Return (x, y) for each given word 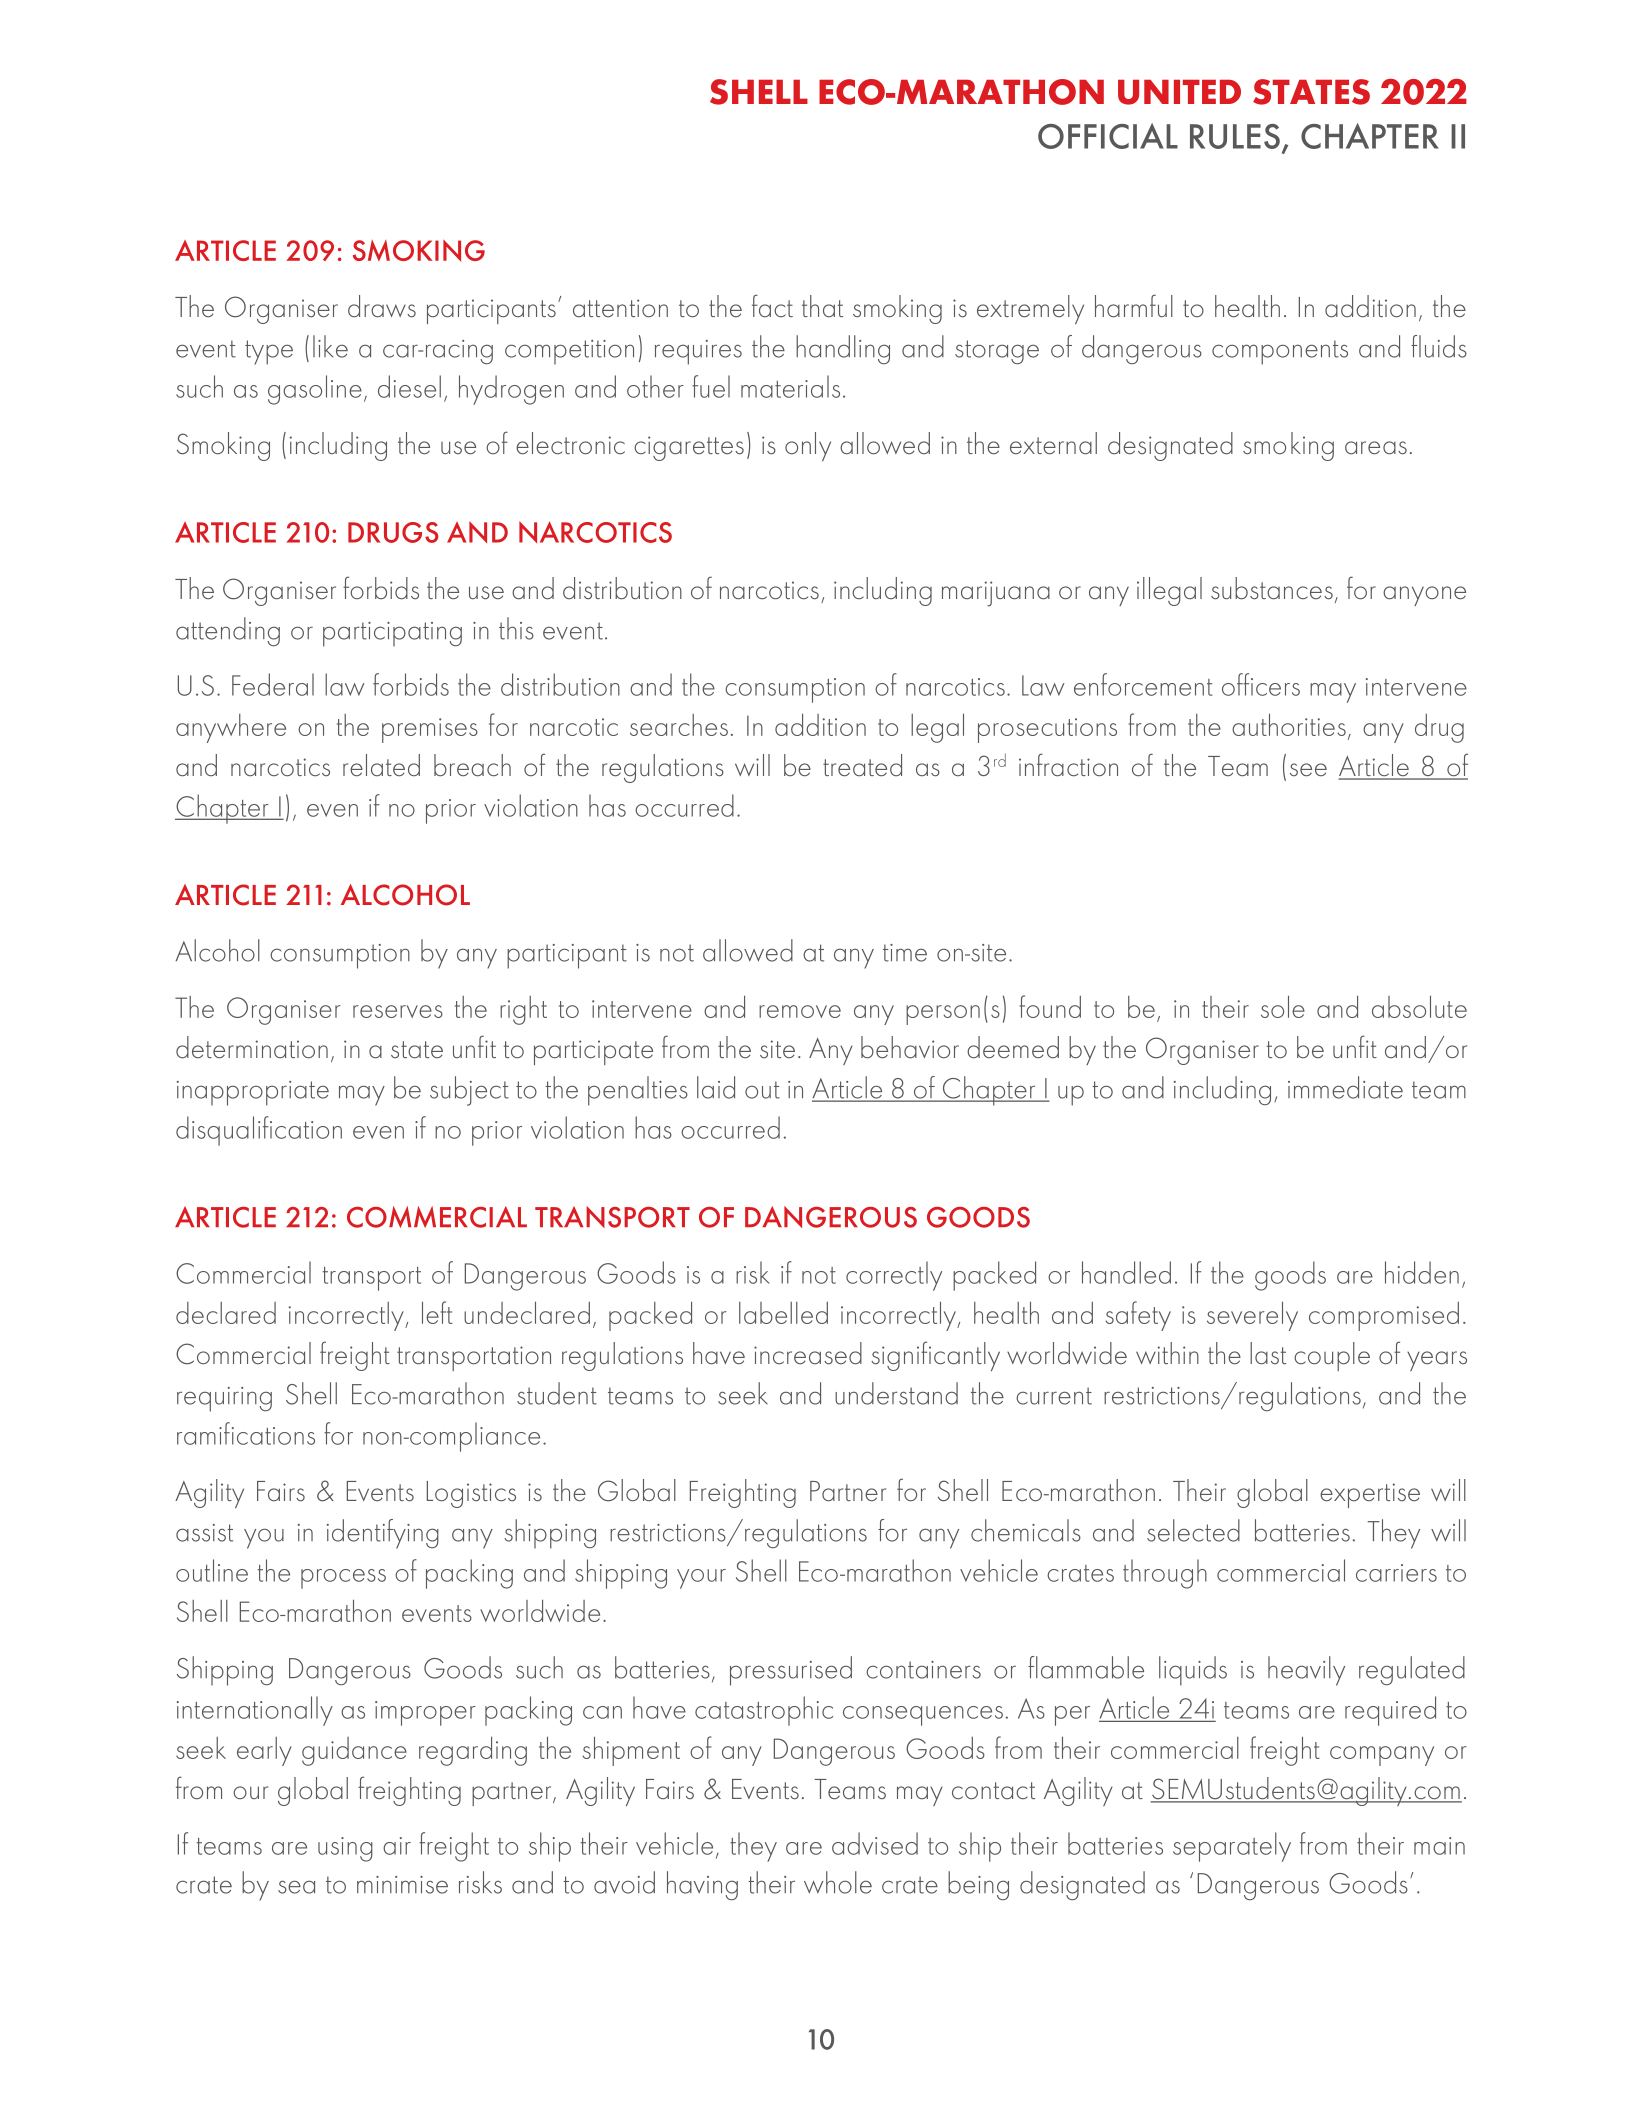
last (1268, 1353)
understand (896, 1393)
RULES (1235, 136)
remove (800, 1011)
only (808, 446)
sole (1283, 1007)
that (822, 306)
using (345, 1849)
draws (382, 306)
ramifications (246, 1433)
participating (392, 634)
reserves (398, 1011)
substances (1272, 588)
